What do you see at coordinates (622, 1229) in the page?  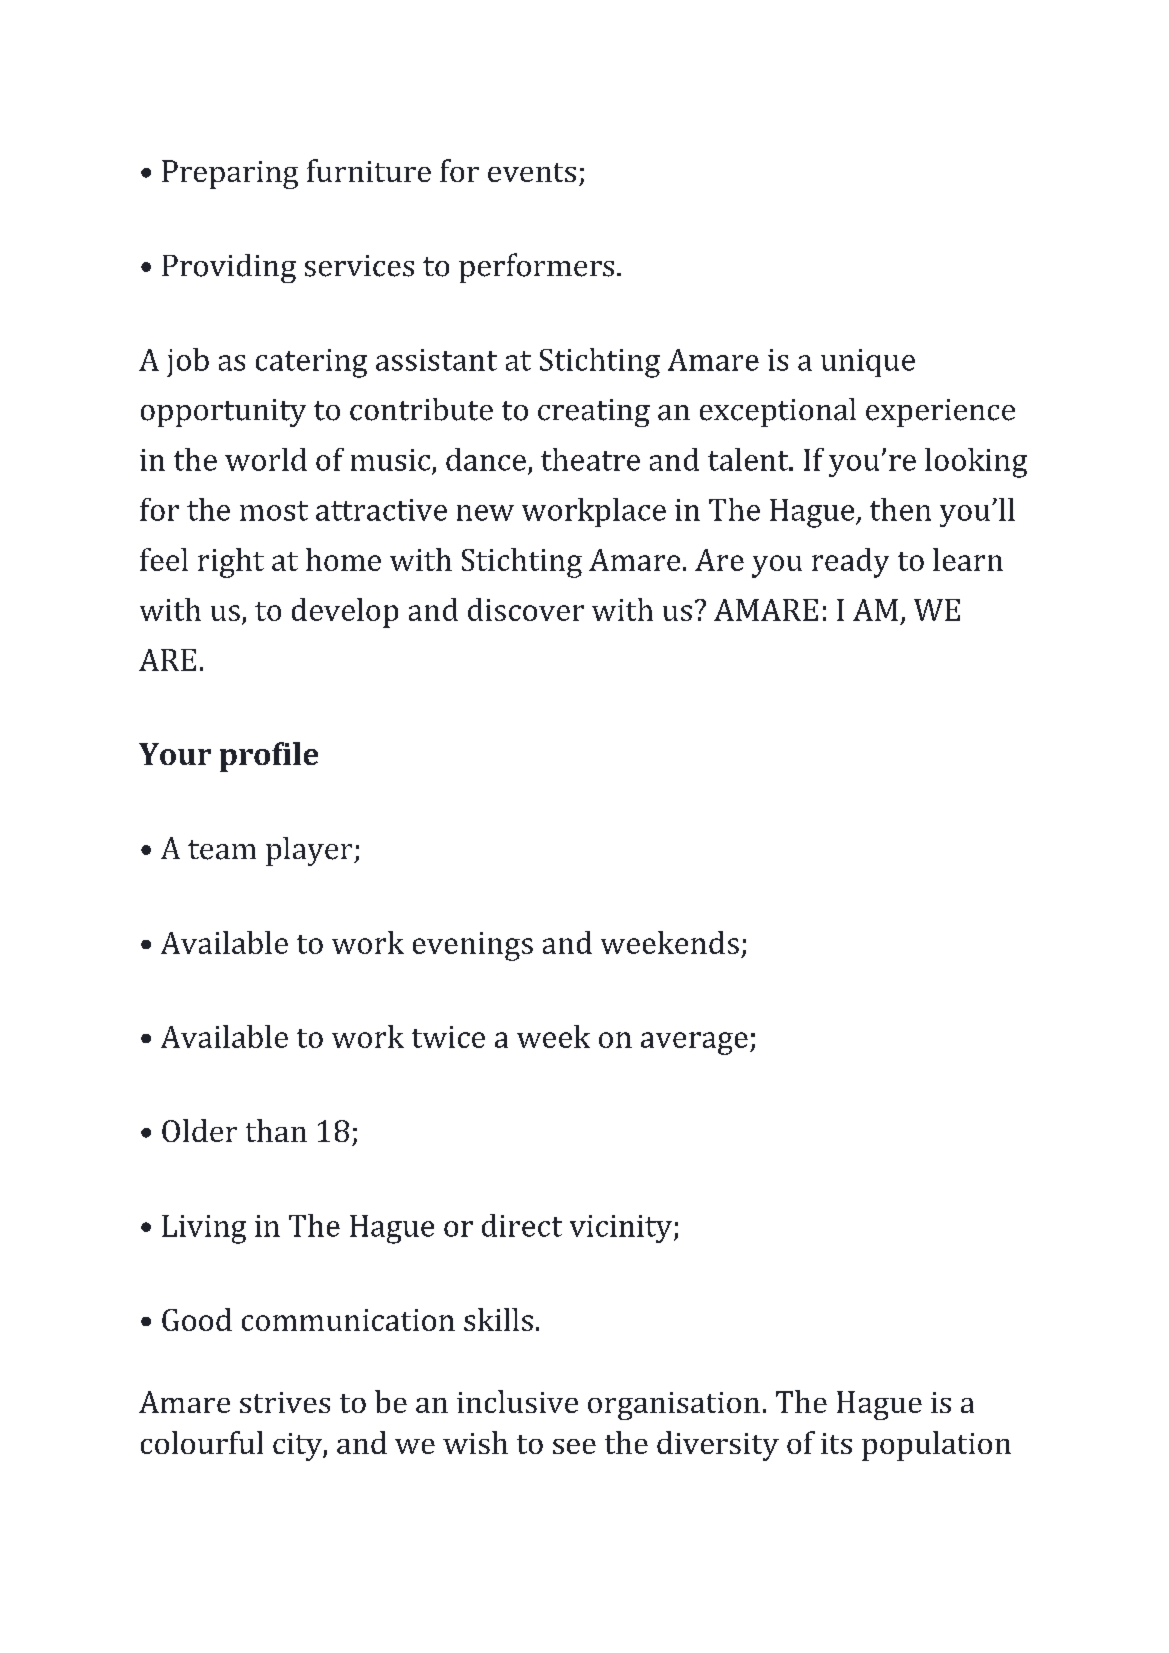 I see `vicinity` at bounding box center [622, 1229].
